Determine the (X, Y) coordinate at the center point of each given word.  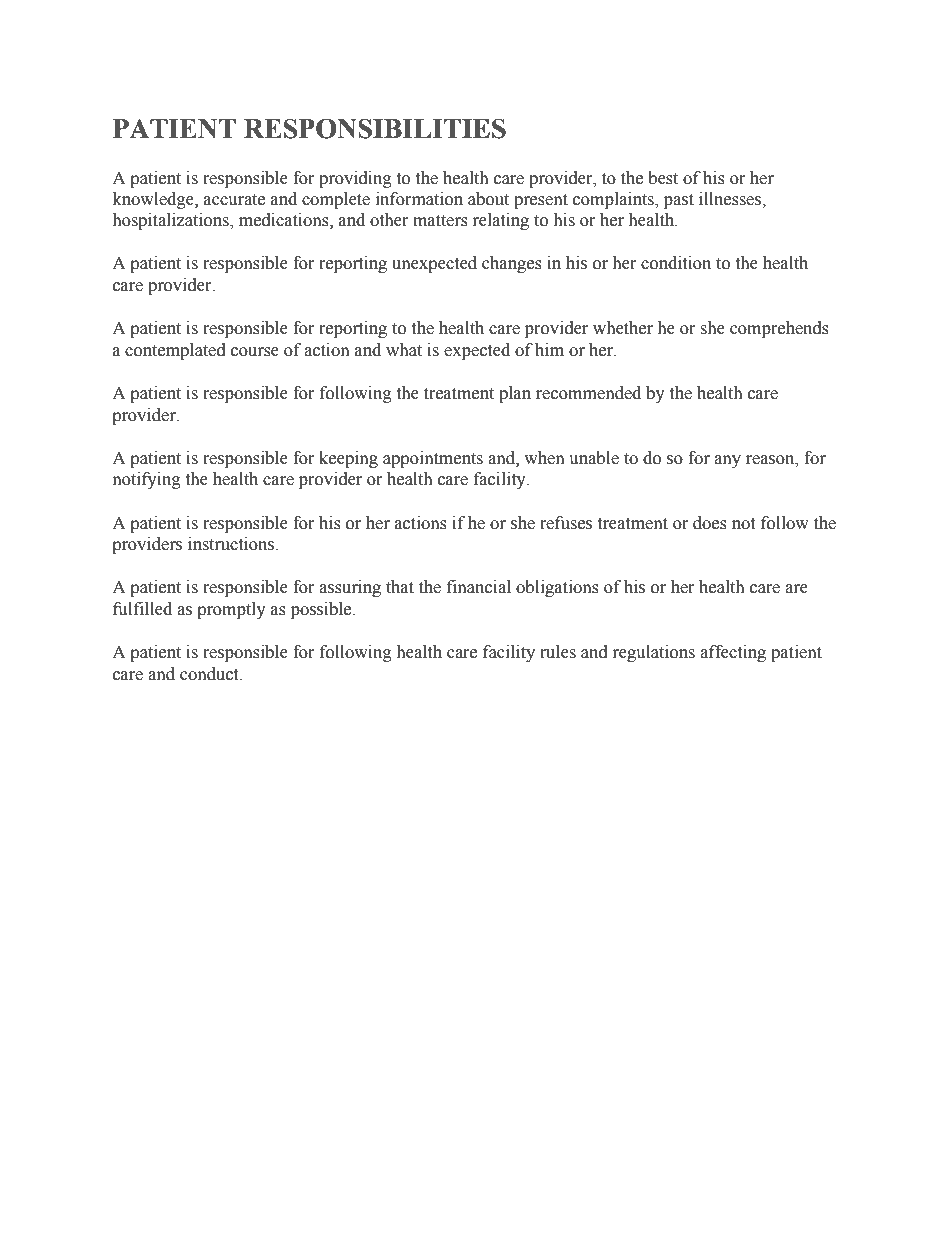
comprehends (779, 329)
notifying (147, 480)
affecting (733, 653)
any (727, 461)
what (404, 350)
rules (558, 652)
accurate (234, 200)
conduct (210, 674)
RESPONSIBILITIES (375, 128)
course (255, 352)
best (663, 178)
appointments (433, 459)
